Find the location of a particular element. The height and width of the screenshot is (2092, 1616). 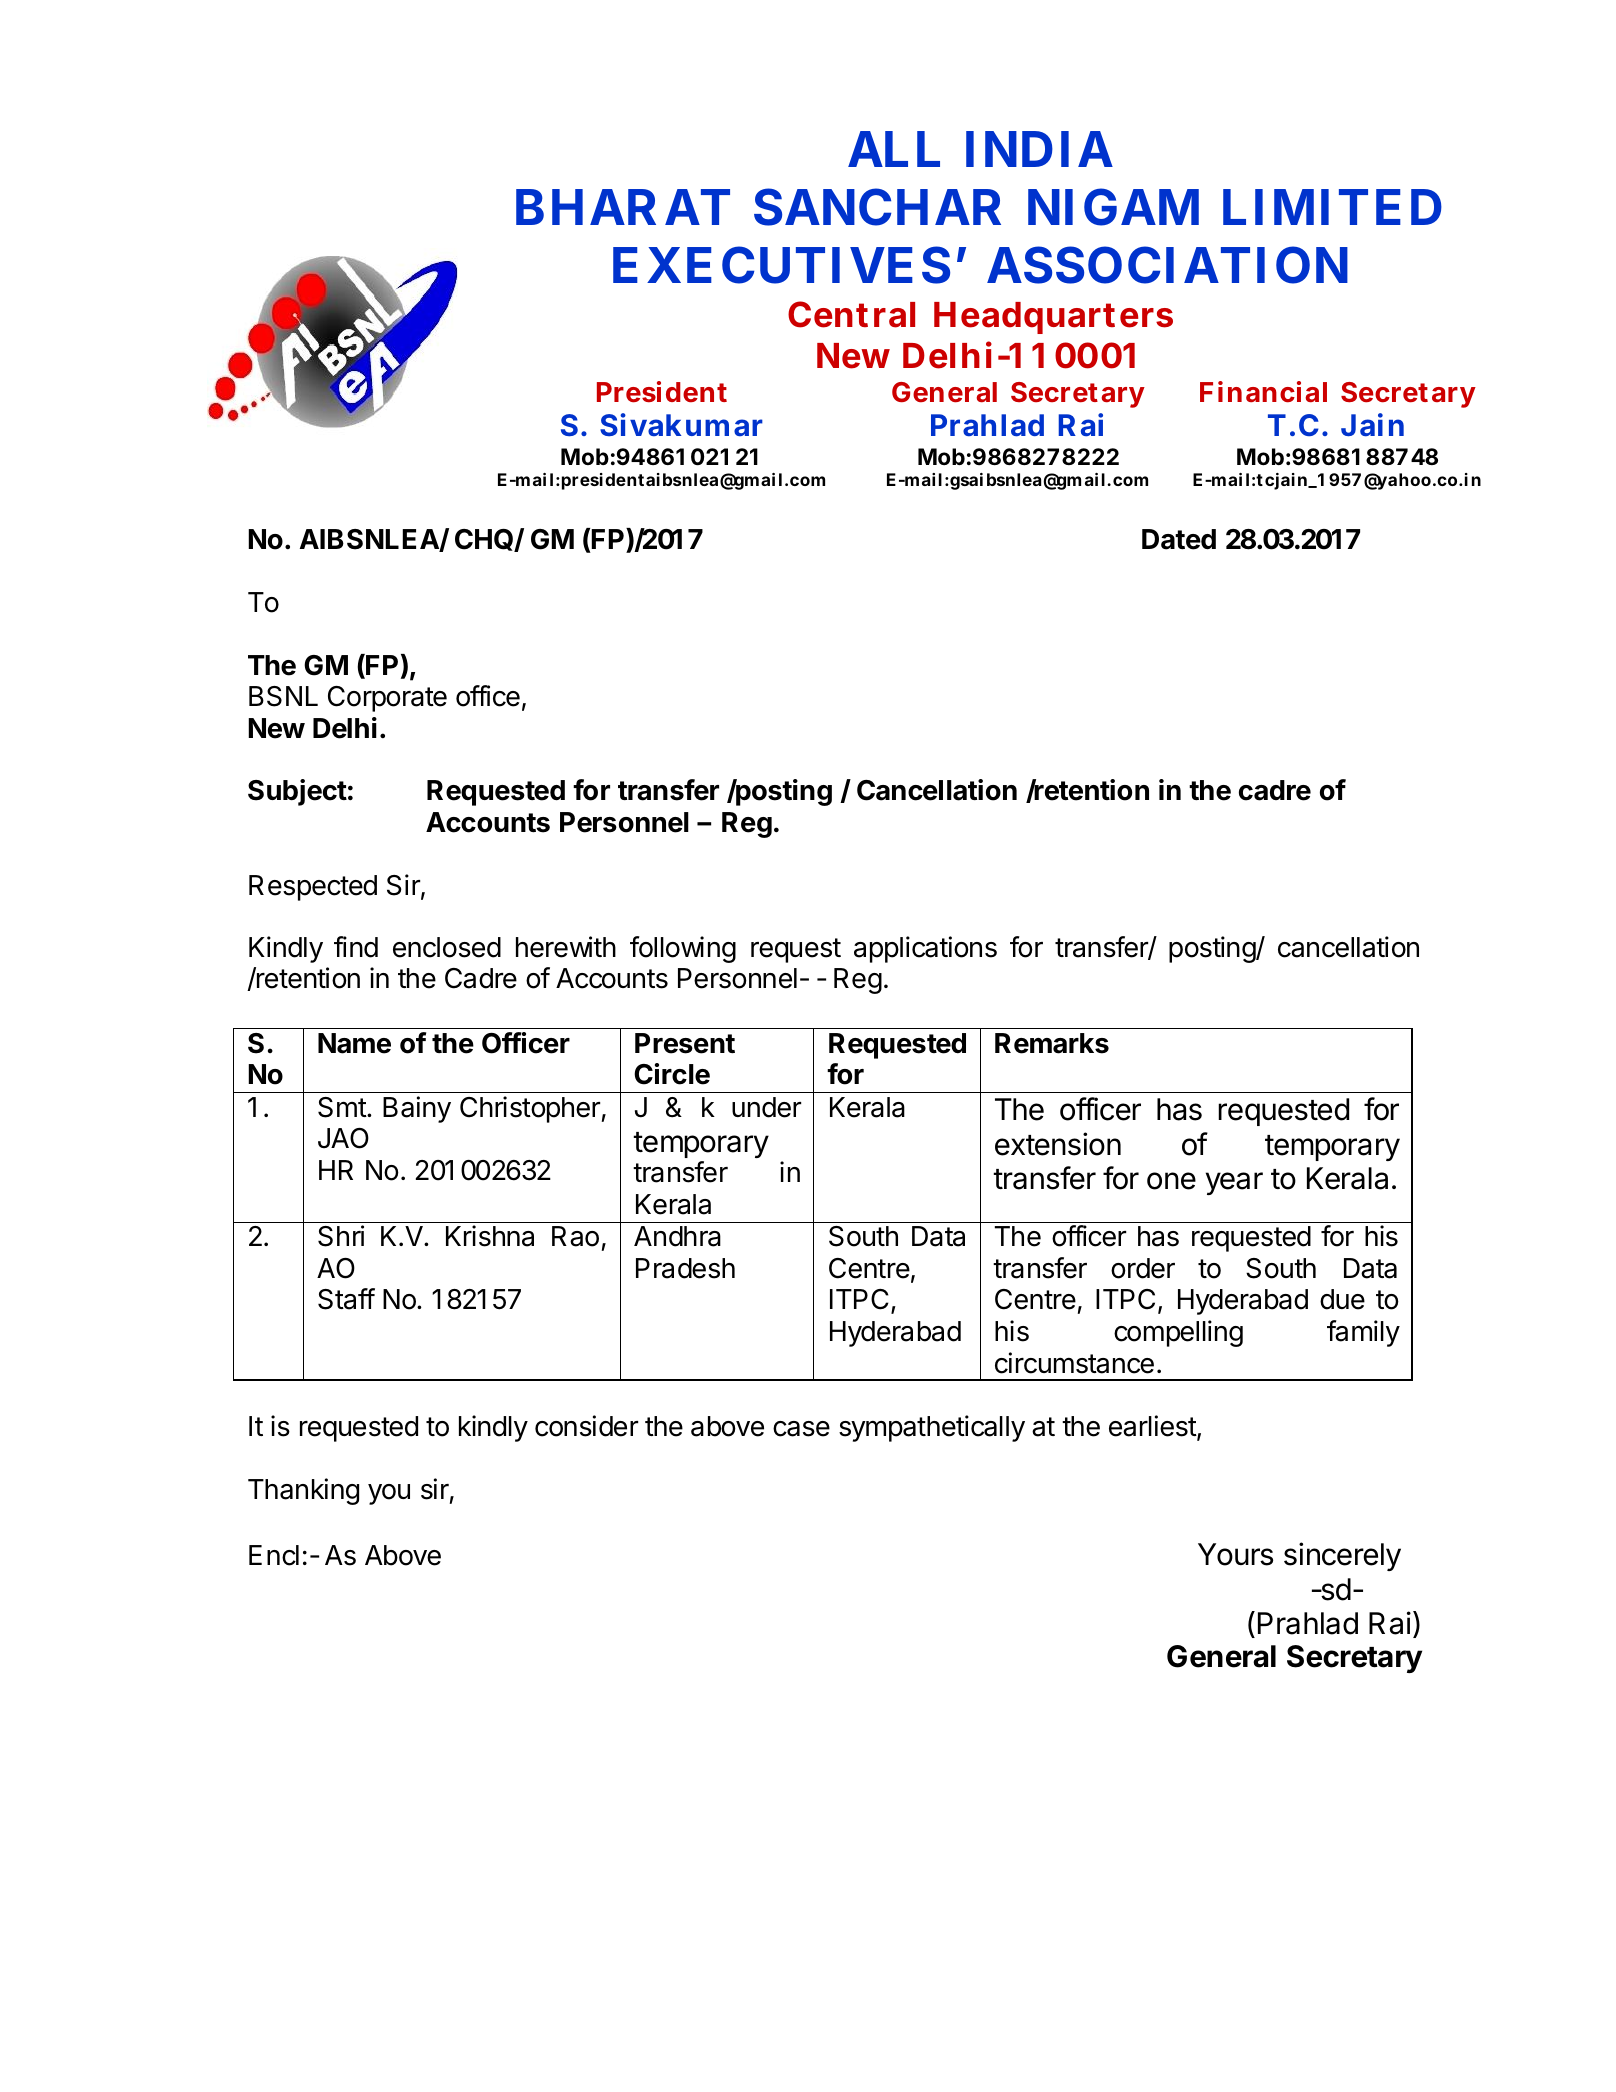

Name is located at coordinates (354, 1043).
